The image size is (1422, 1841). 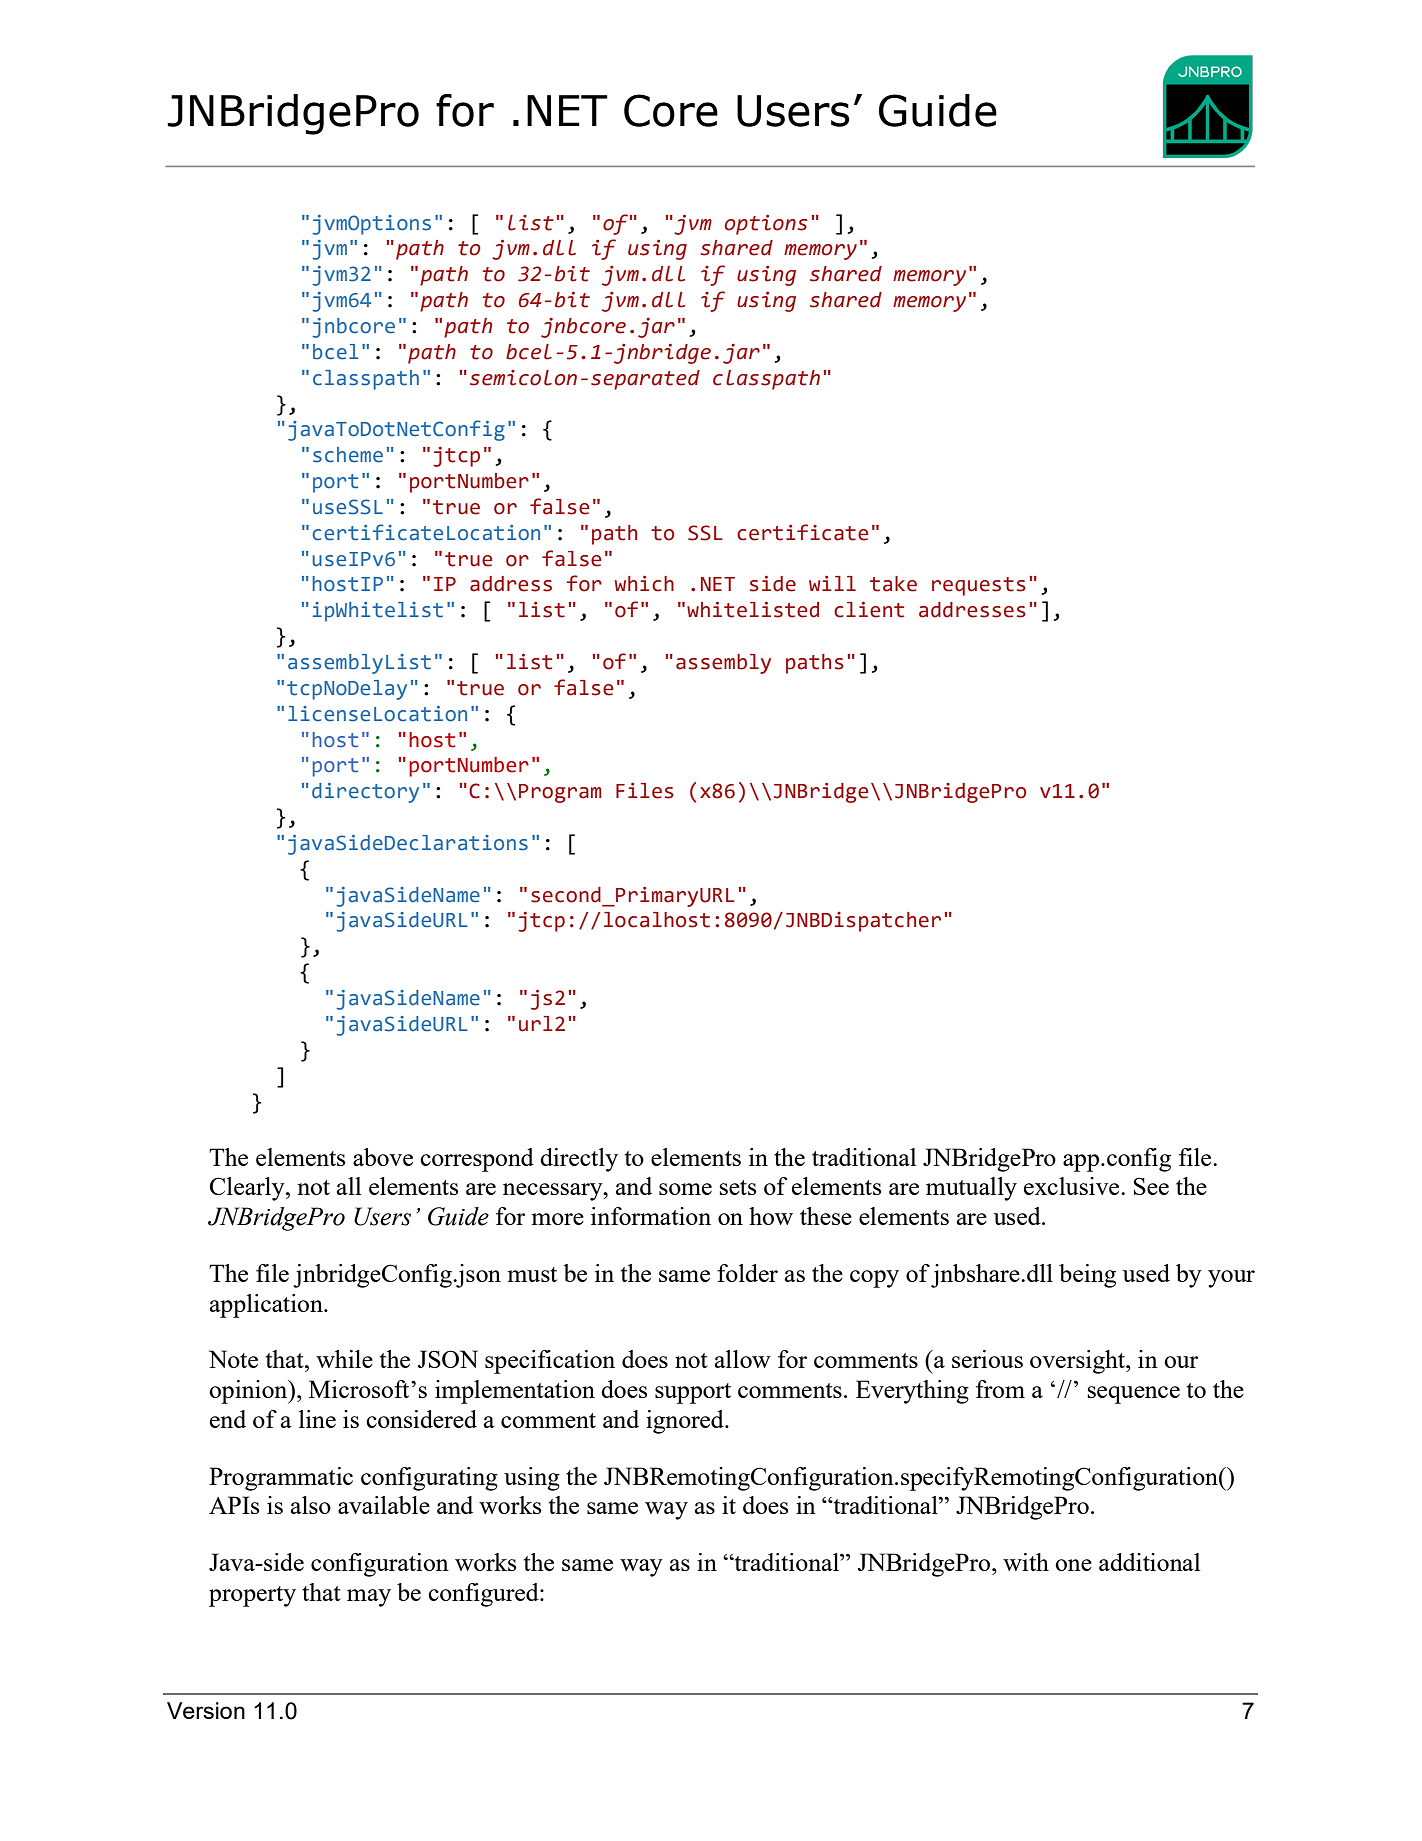 What do you see at coordinates (369, 1598) in the page?
I see `may` at bounding box center [369, 1598].
